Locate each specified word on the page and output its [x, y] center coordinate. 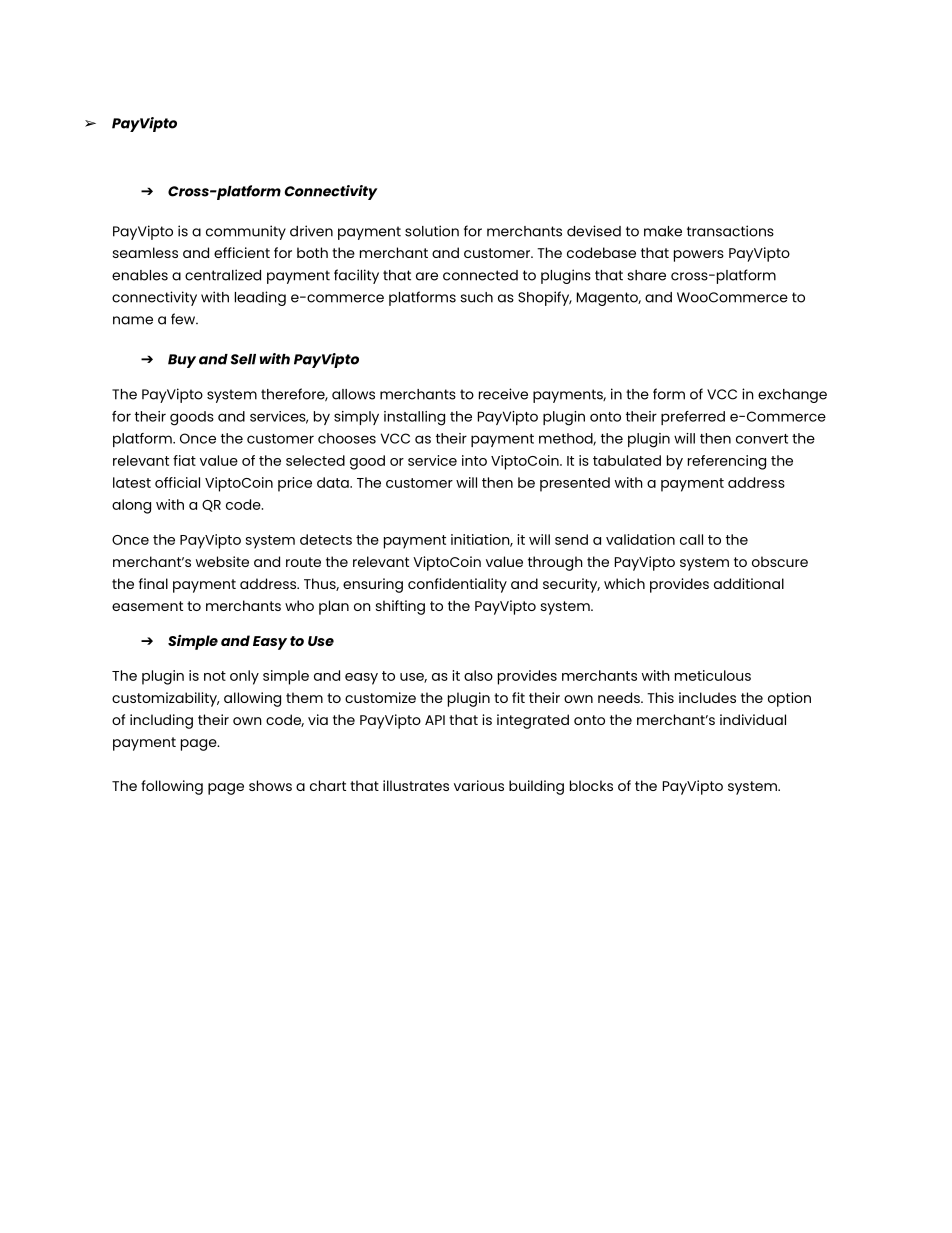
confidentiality [457, 585]
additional [749, 583]
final [153, 583]
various [479, 785]
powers [699, 256]
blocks [591, 785]
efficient [242, 252]
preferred [693, 418]
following [172, 787]
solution [432, 231]
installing [414, 418]
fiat [184, 460]
